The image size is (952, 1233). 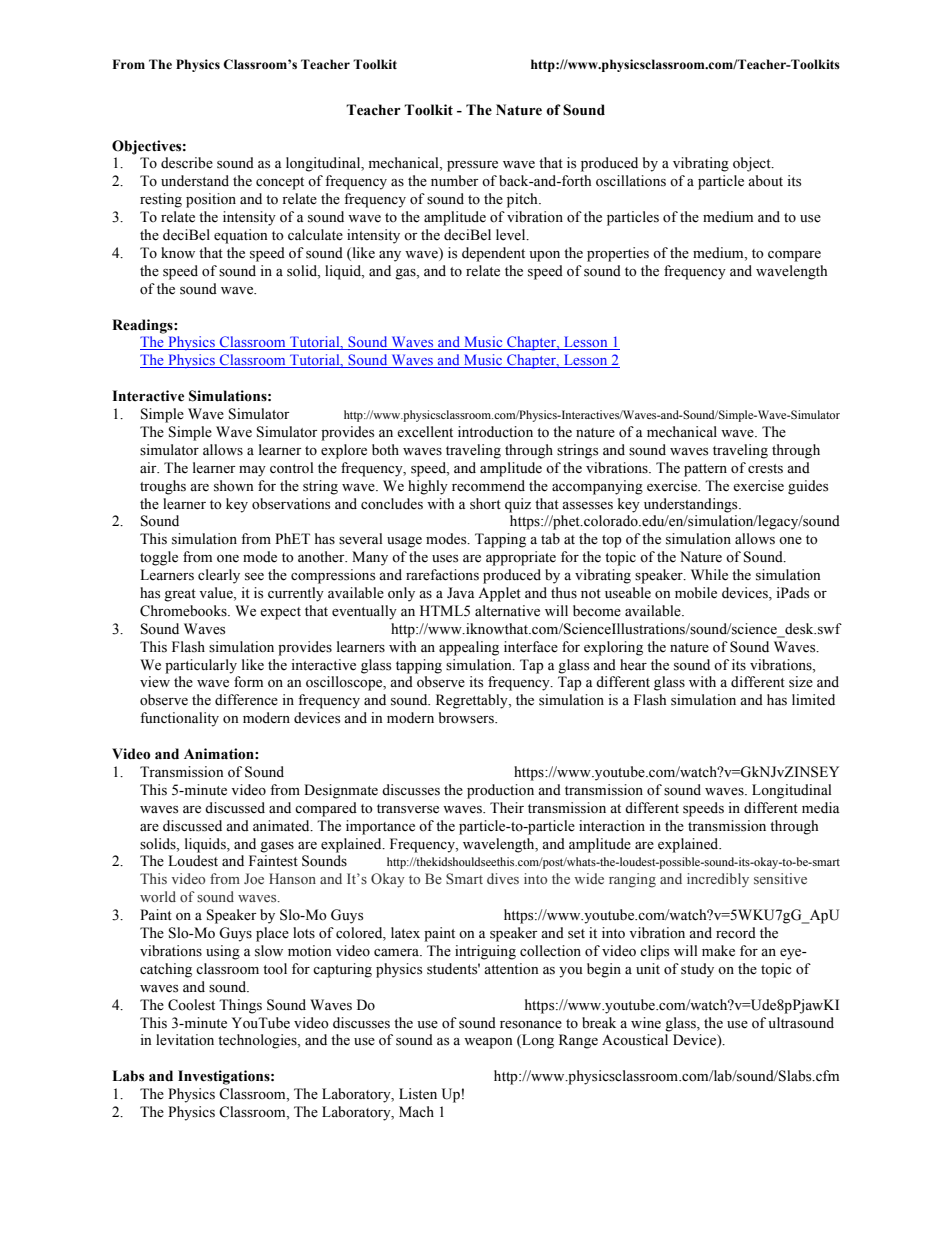 I want to click on may, so click(x=252, y=471).
